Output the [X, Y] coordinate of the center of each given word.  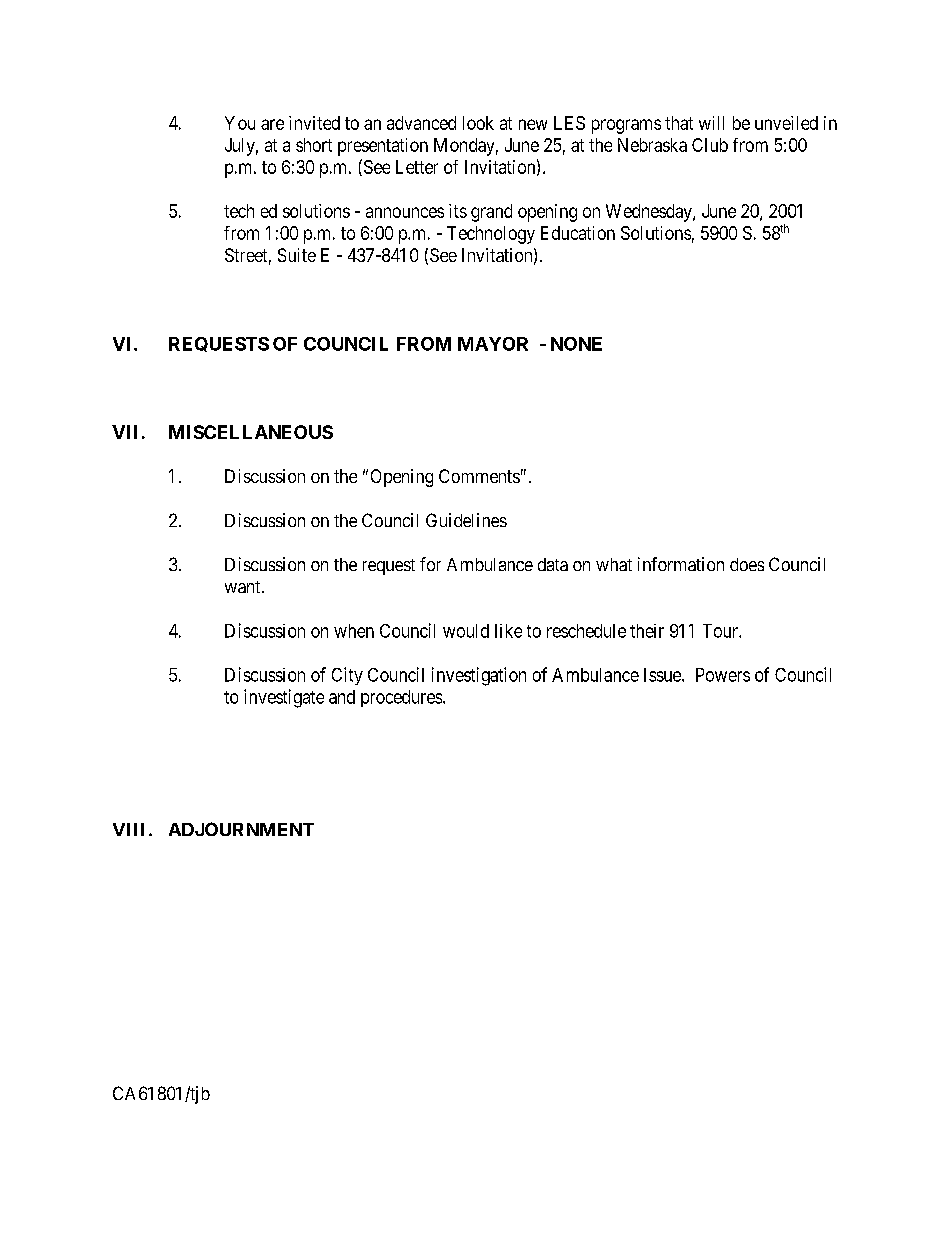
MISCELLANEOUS [251, 432]
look [478, 123]
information [681, 564]
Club [710, 145]
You [240, 123]
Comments [479, 476]
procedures [401, 698]
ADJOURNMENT [241, 829]
